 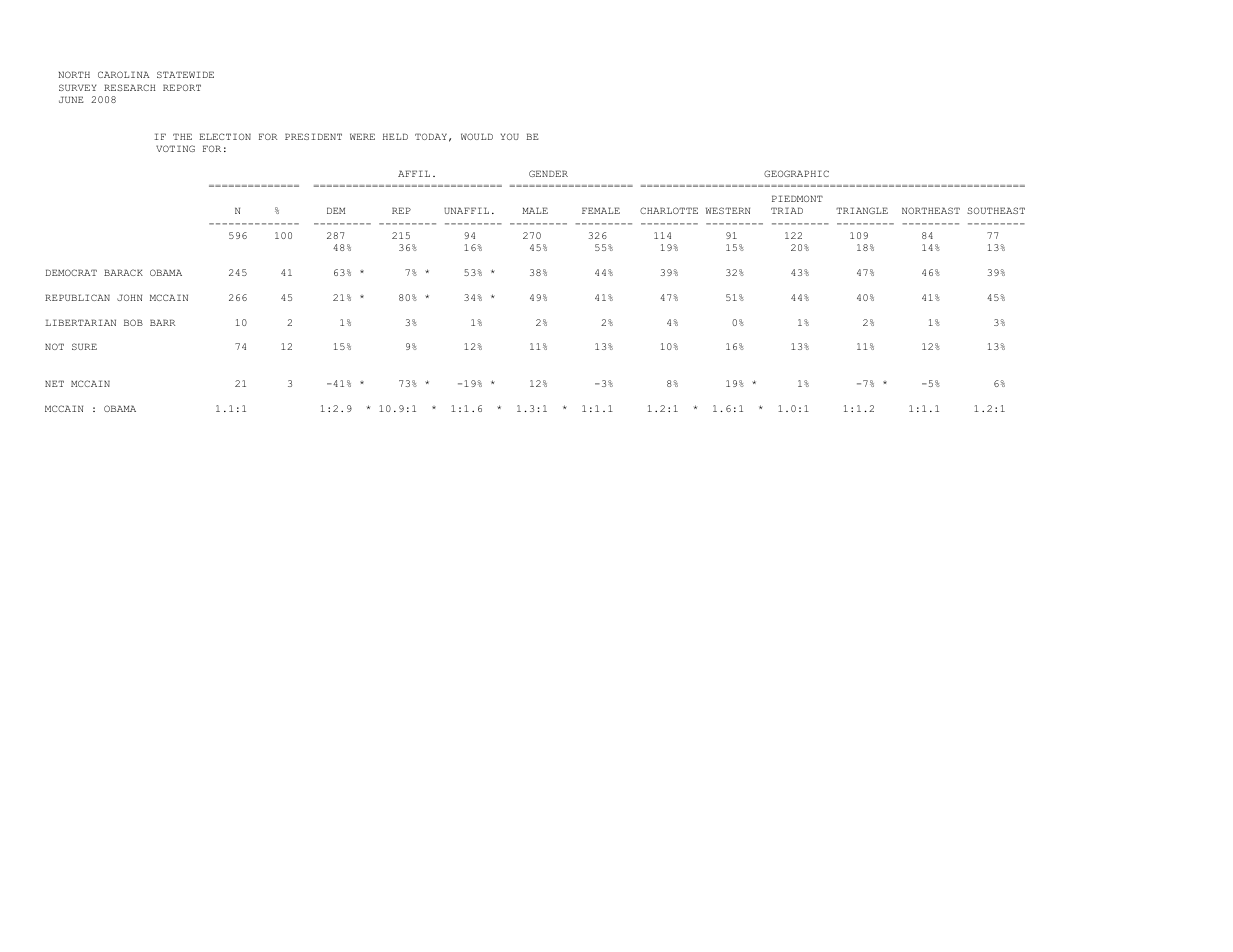 What do you see at coordinates (133, 322) in the page?
I see `BOB` at bounding box center [133, 322].
